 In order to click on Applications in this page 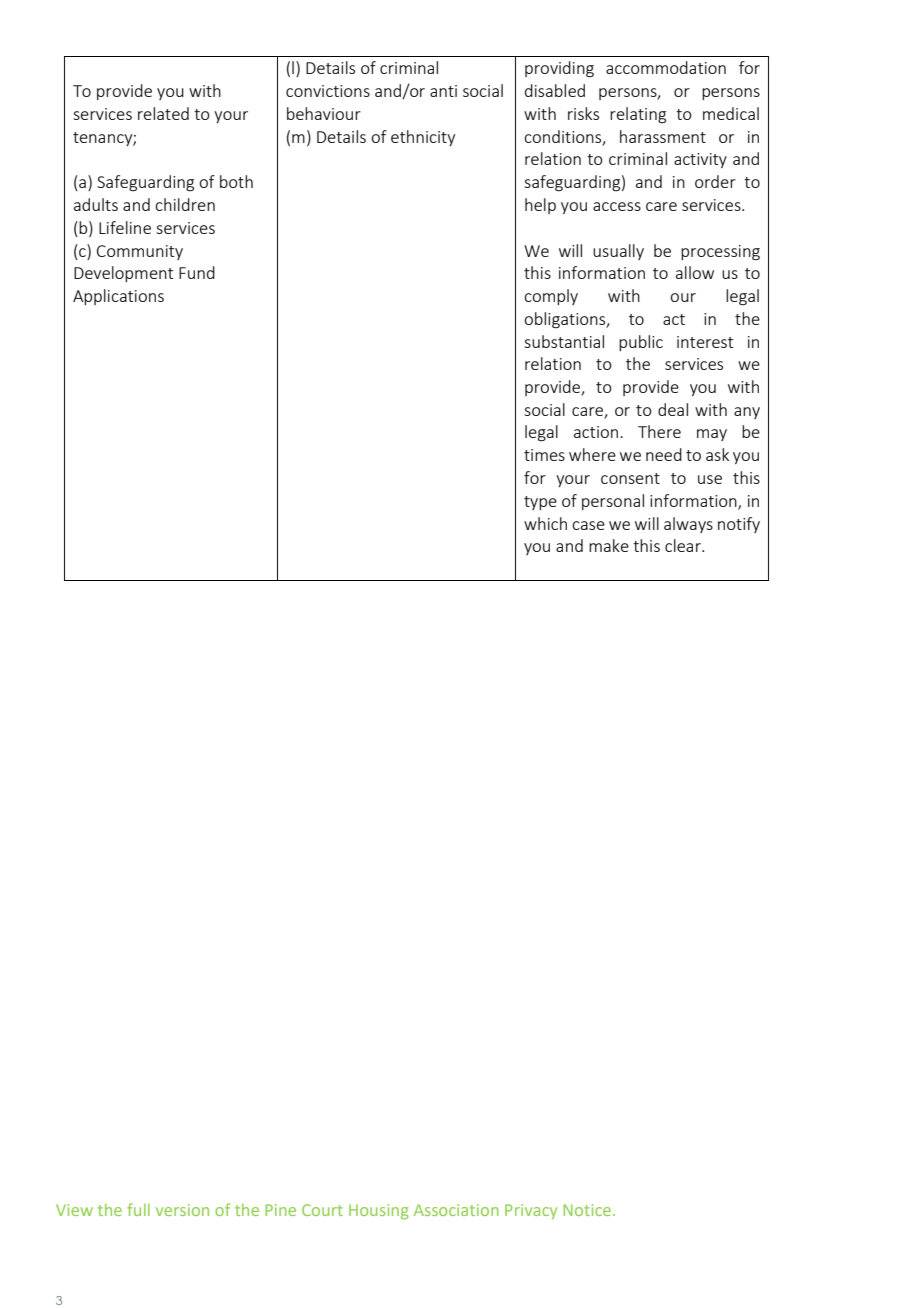, I will do `click(118, 297)`.
